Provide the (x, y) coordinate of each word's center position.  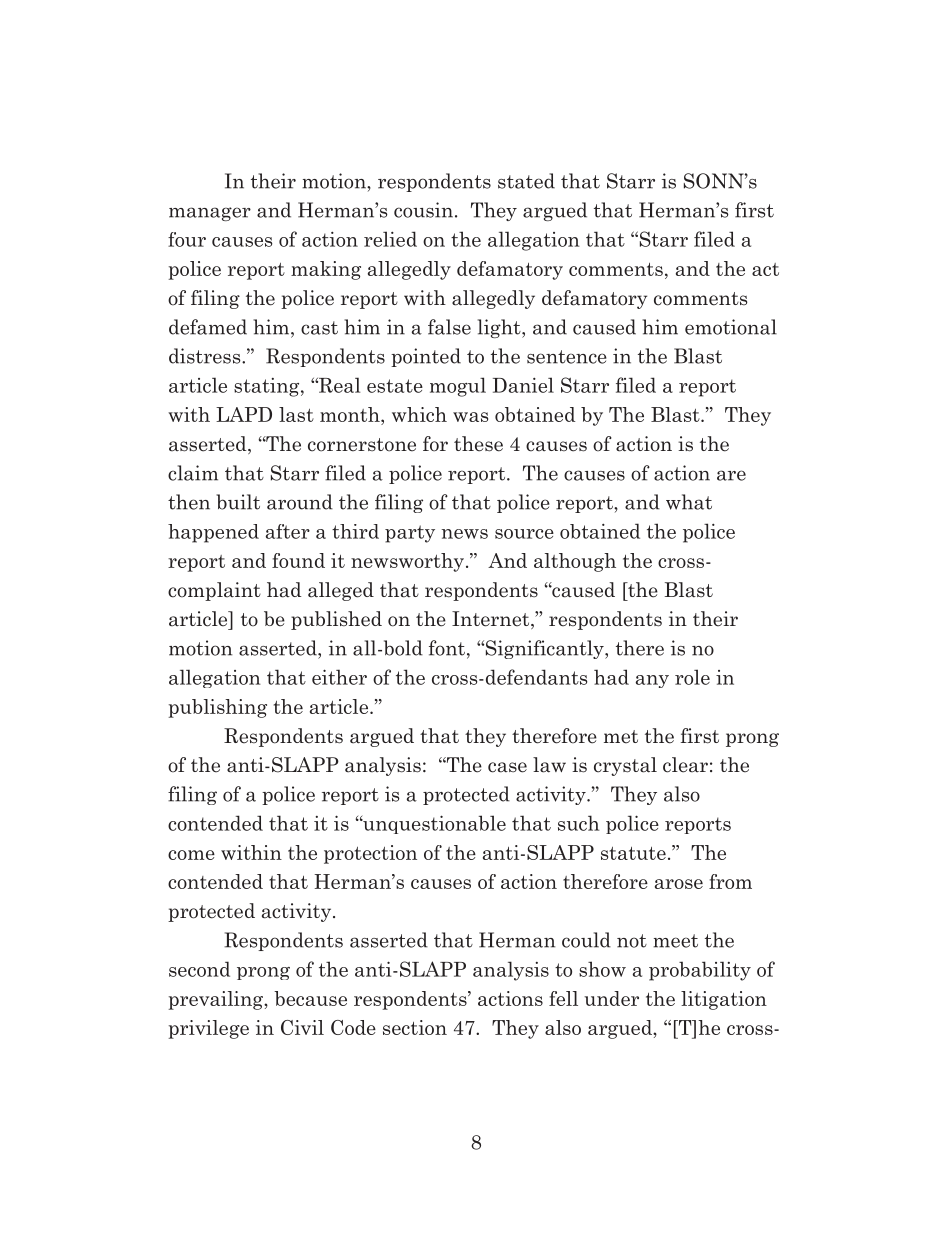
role (692, 677)
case (507, 767)
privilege (208, 1029)
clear (685, 765)
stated (526, 181)
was (470, 417)
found (298, 560)
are (731, 475)
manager (210, 214)
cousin (423, 210)
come (191, 855)
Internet (492, 620)
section (415, 1027)
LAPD (244, 414)
